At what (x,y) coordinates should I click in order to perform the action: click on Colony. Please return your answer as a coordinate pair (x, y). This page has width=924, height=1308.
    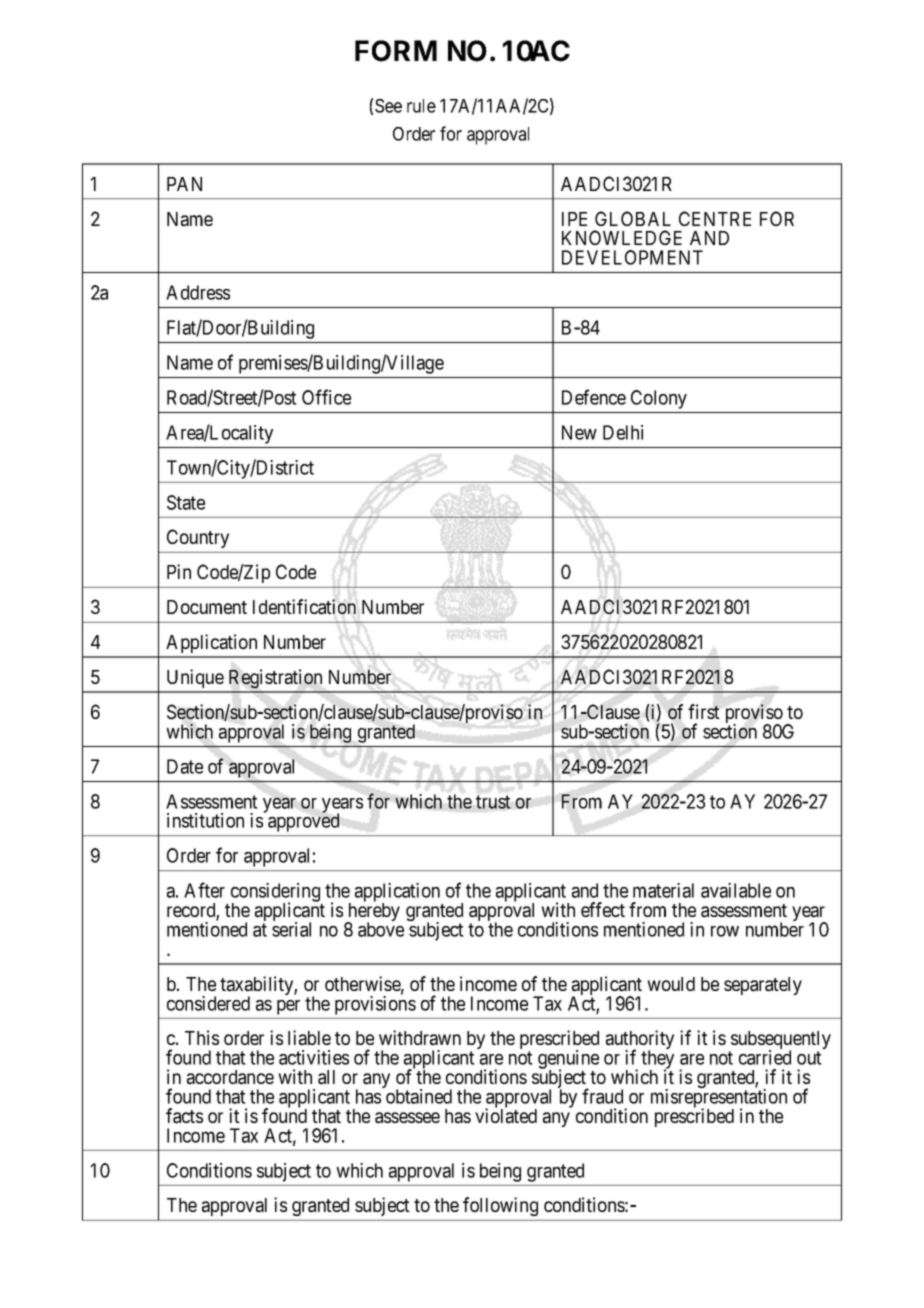
    Looking at the image, I should click on (659, 399).
